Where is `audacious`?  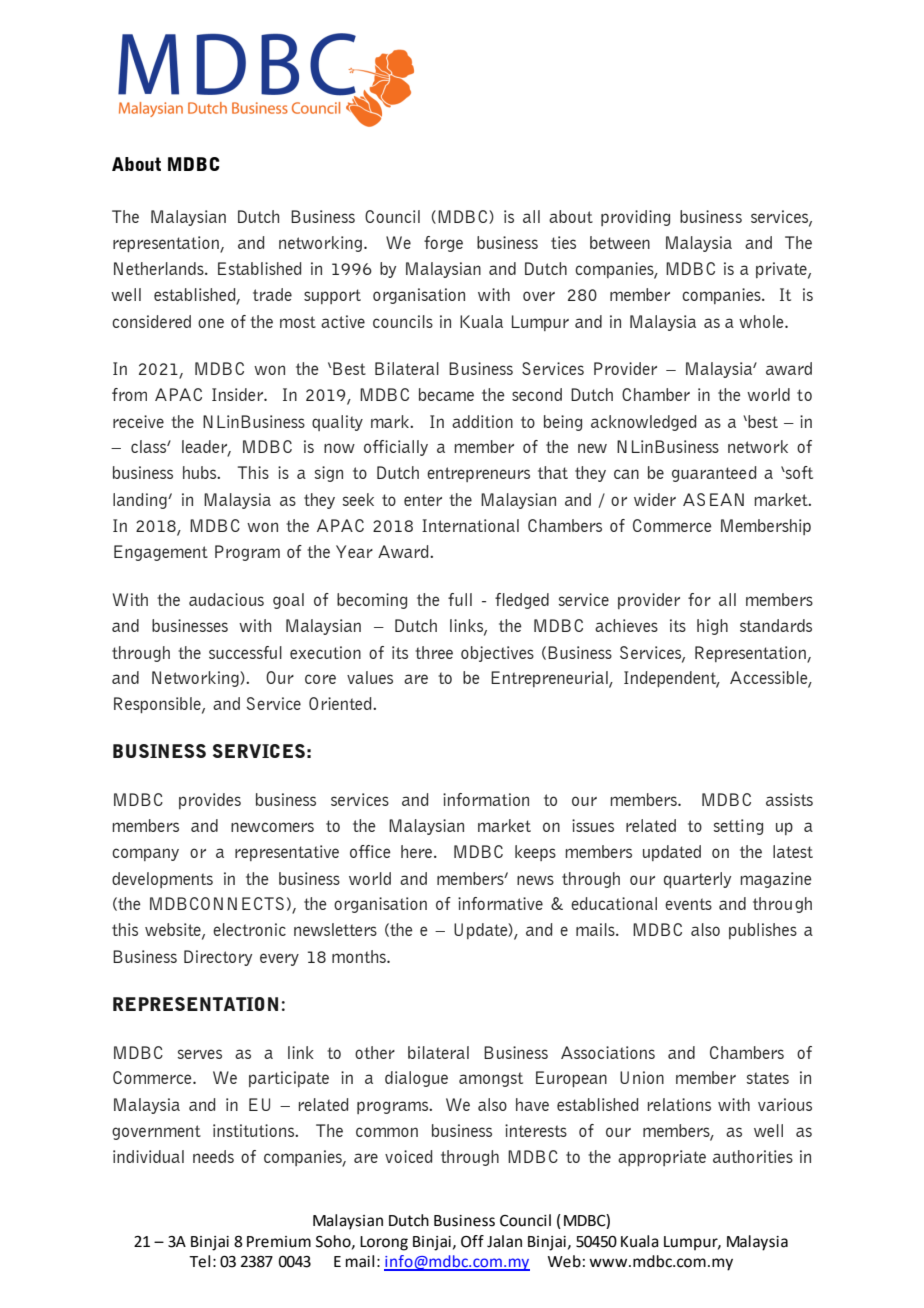 audacious is located at coordinates (226, 599).
